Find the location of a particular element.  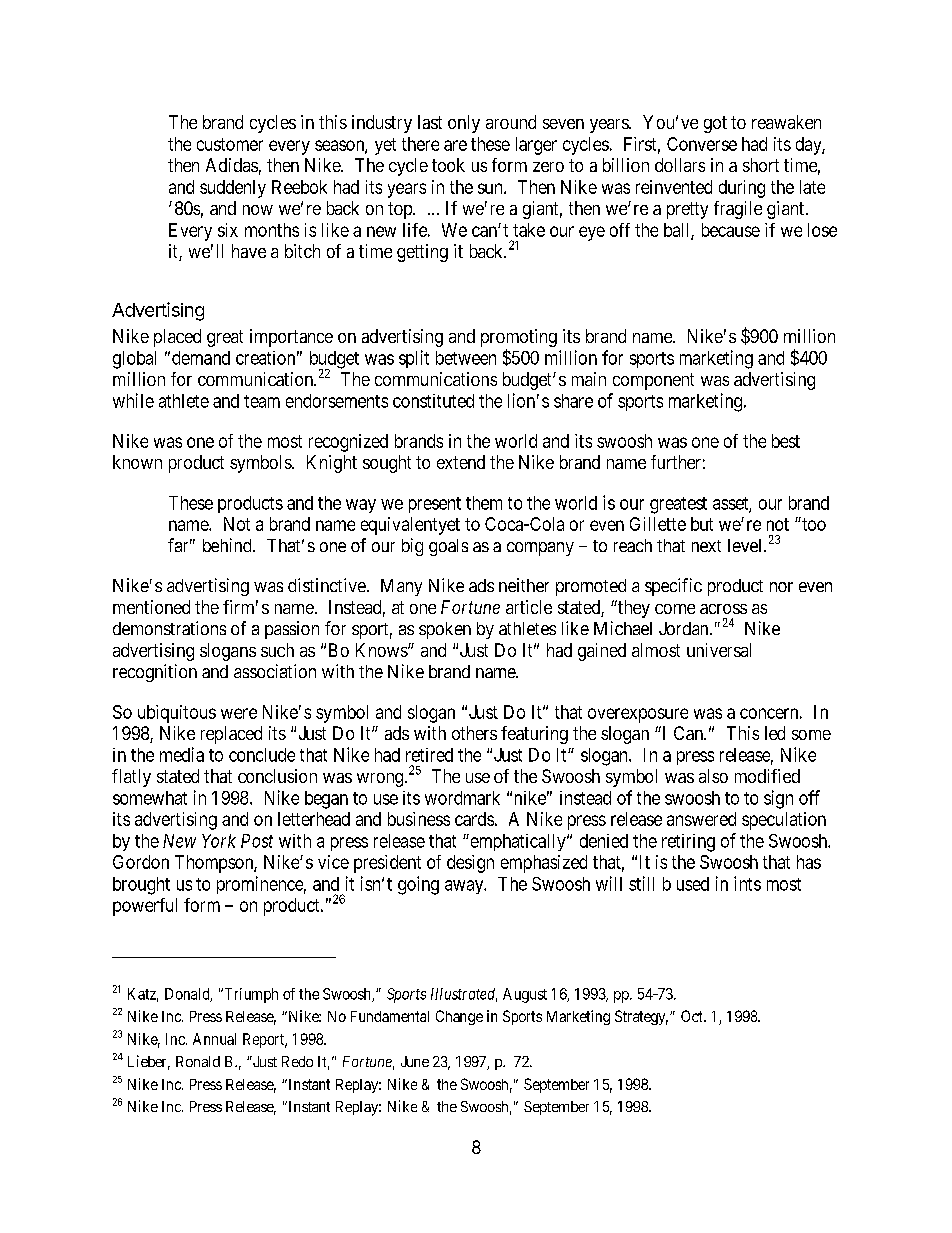

media is located at coordinates (182, 754).
